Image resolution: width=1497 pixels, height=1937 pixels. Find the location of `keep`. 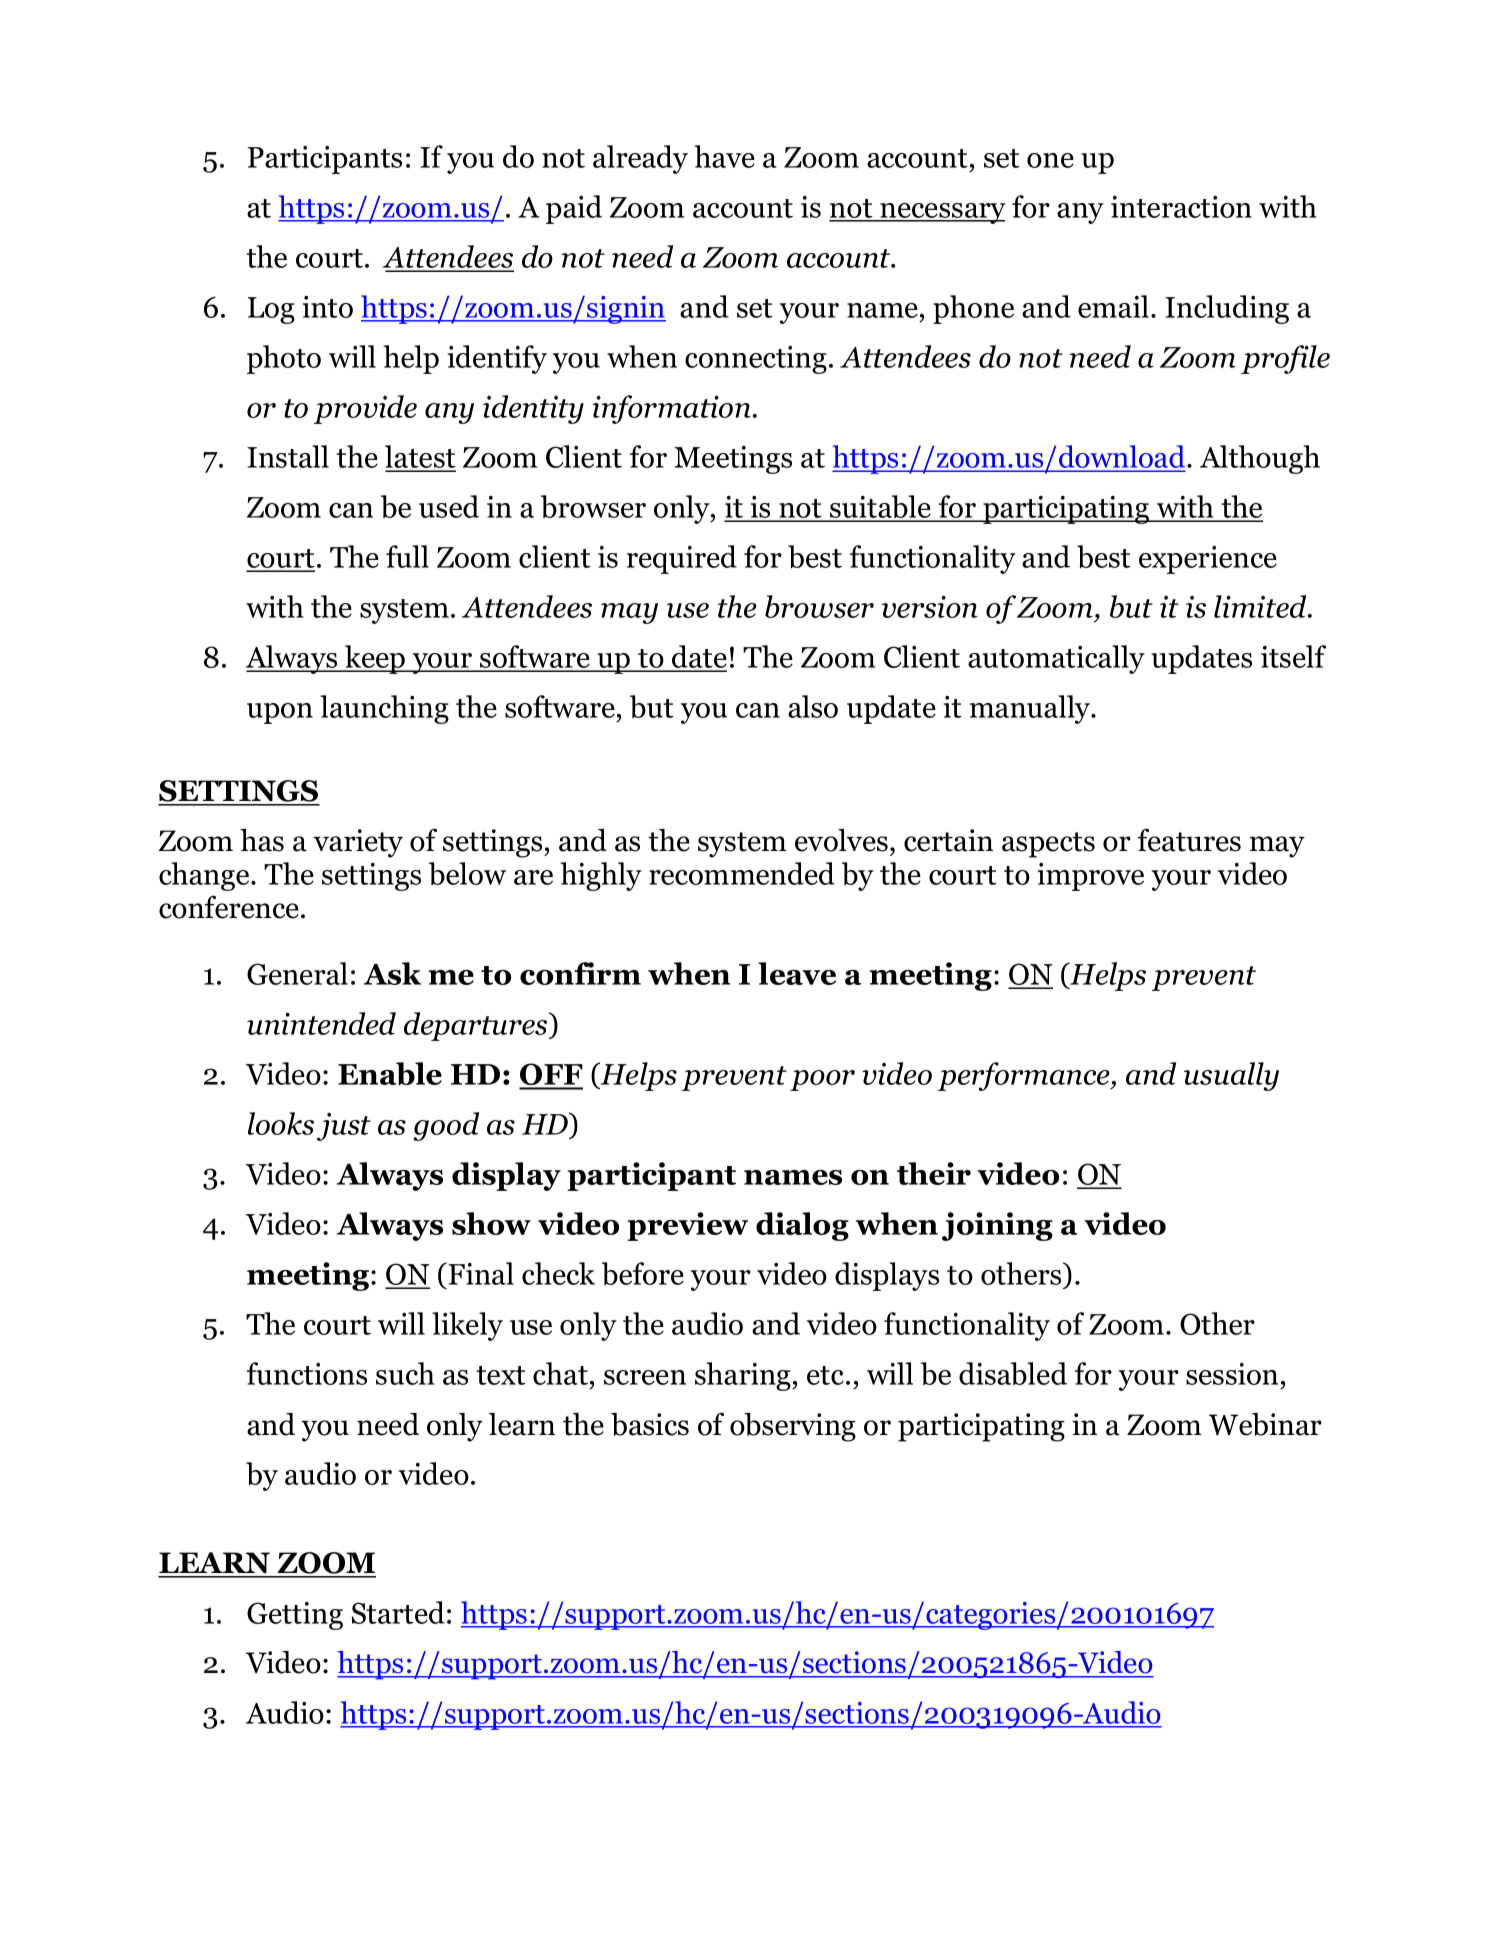

keep is located at coordinates (375, 659).
